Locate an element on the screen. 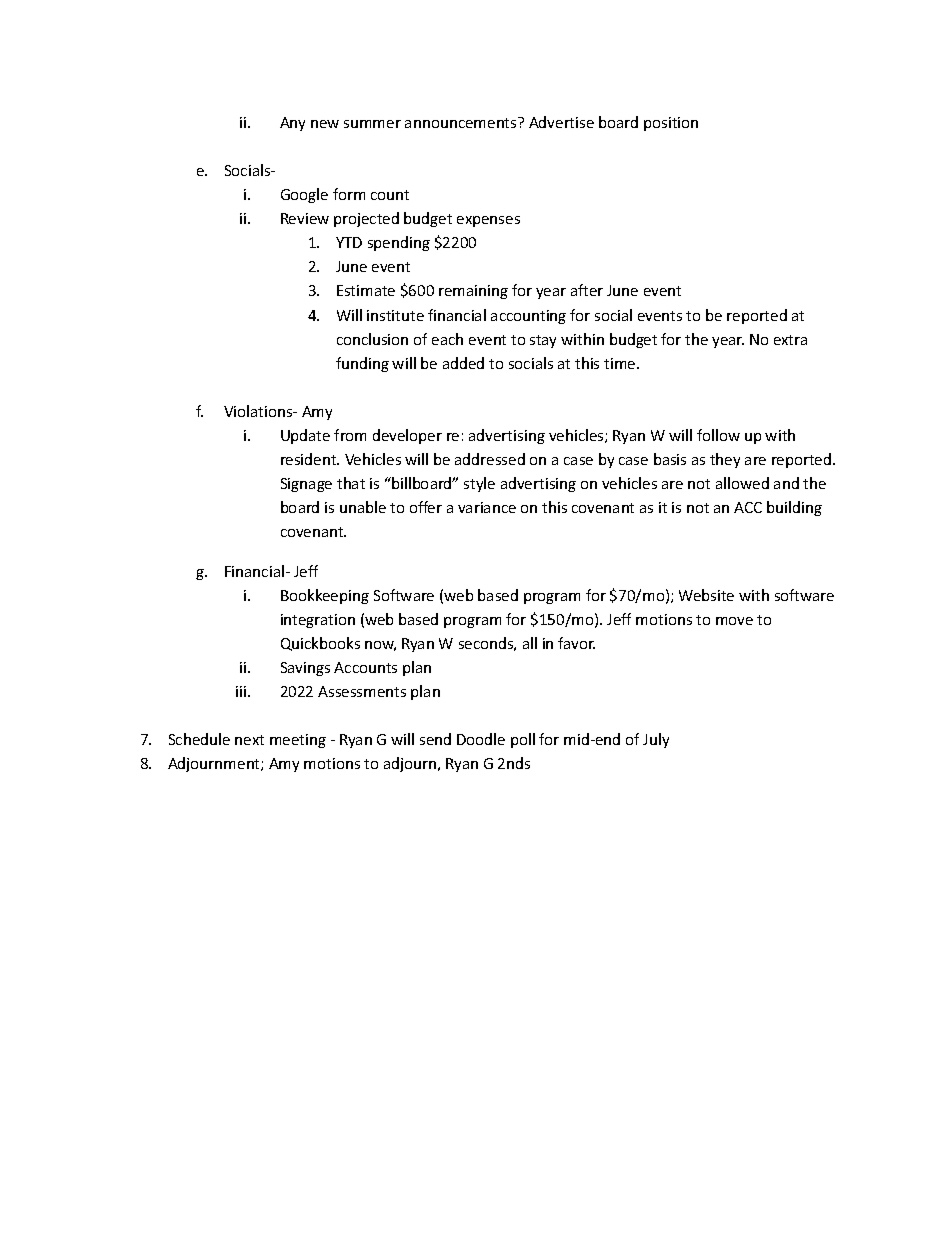 The image size is (952, 1233). allowed is located at coordinates (742, 483).
